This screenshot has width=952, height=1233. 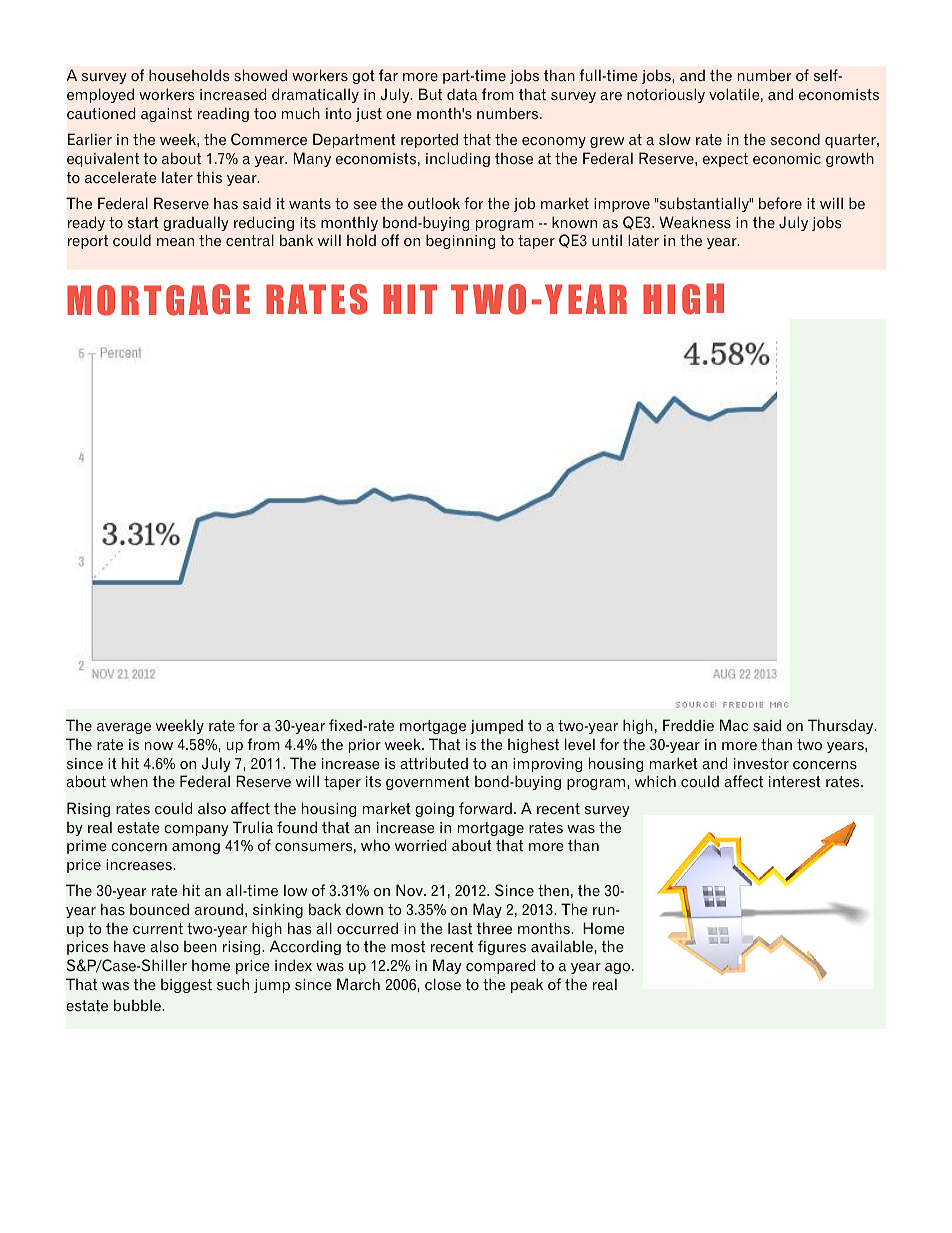 What do you see at coordinates (462, 94) in the screenshot?
I see `data` at bounding box center [462, 94].
